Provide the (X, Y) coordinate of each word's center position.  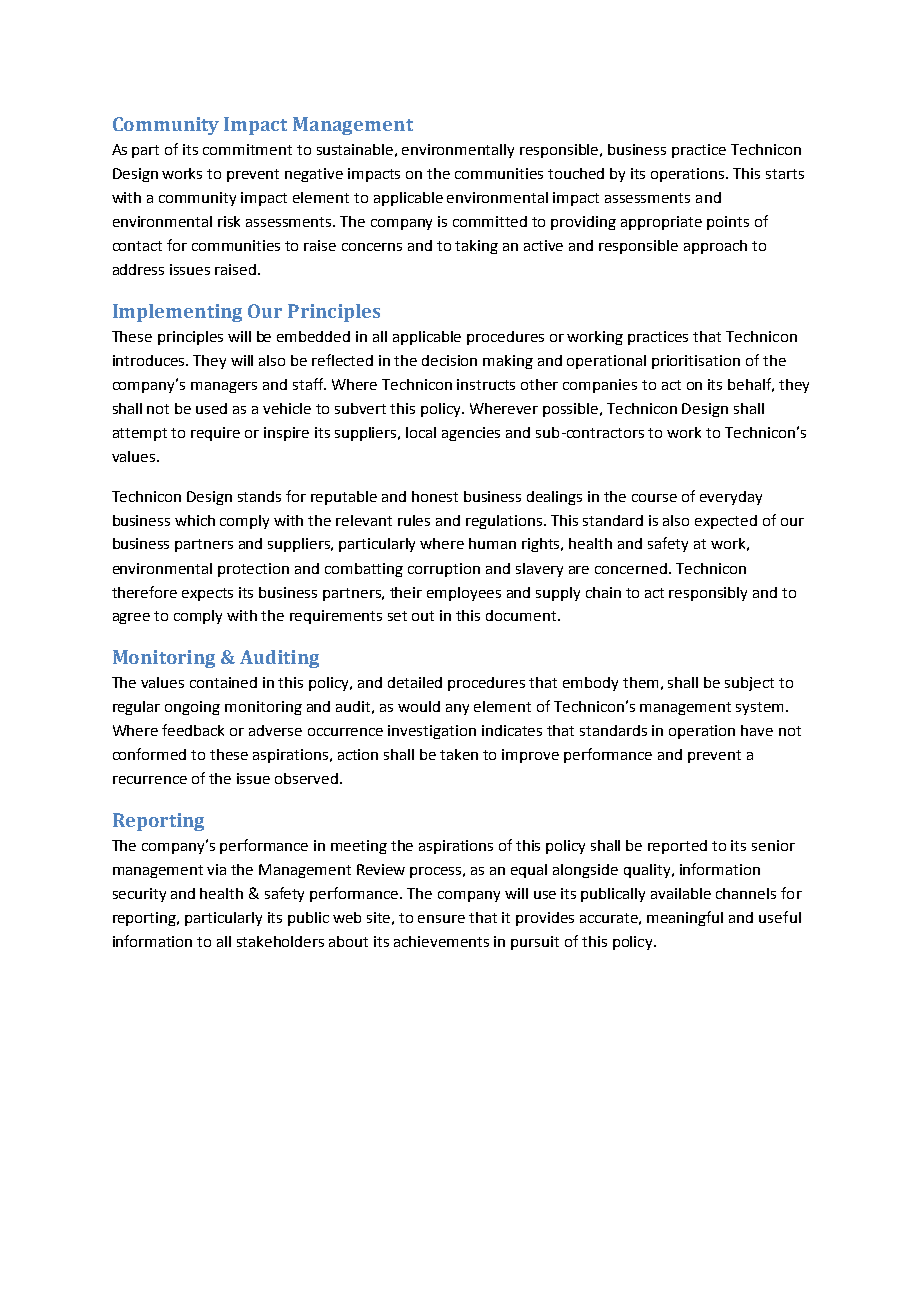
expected (726, 522)
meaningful (685, 918)
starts (785, 174)
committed (490, 221)
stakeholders (280, 941)
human (492, 543)
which (195, 520)
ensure (441, 919)
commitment (247, 149)
